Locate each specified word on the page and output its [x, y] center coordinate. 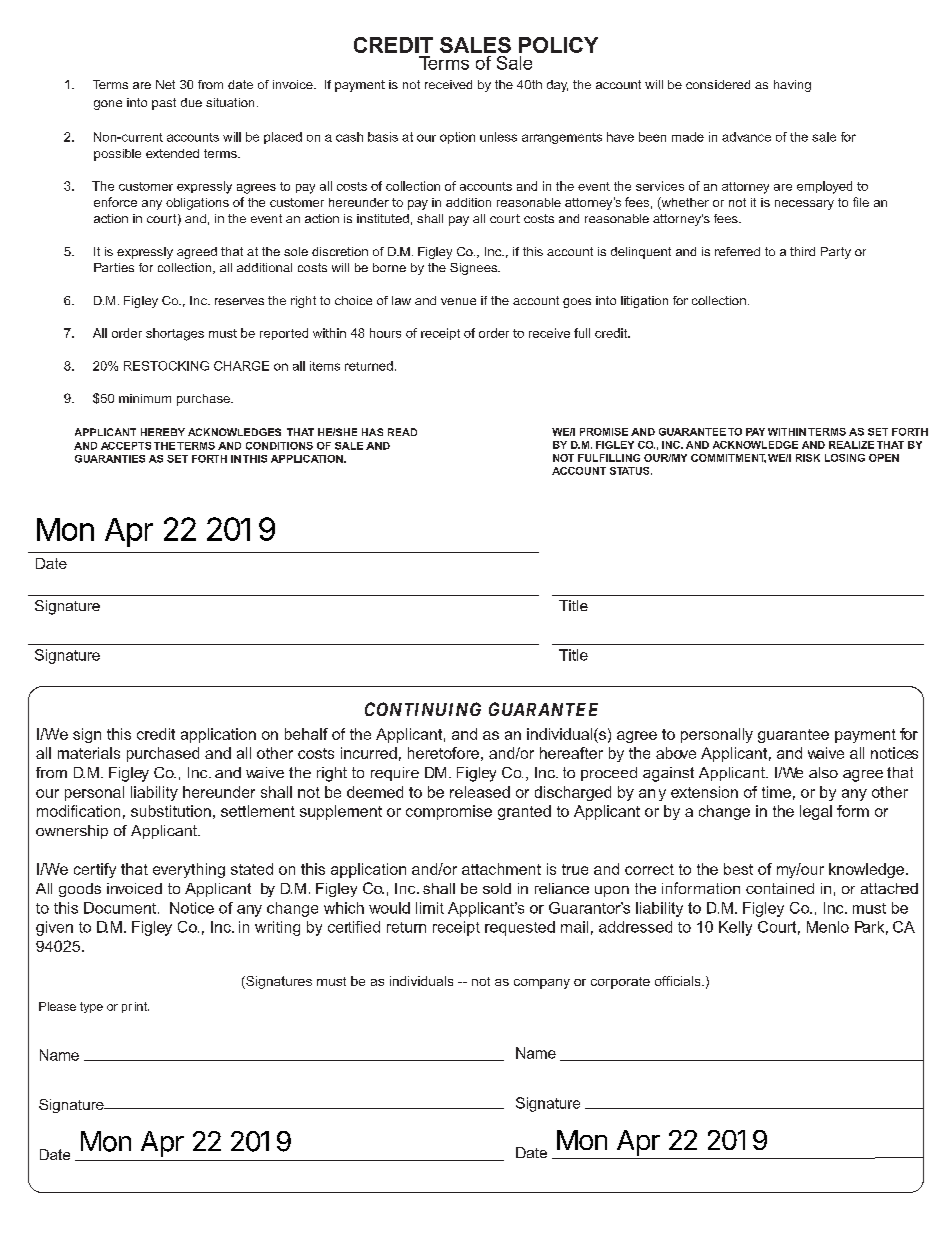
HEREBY [163, 432]
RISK [808, 458]
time [776, 792]
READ [402, 432]
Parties [114, 267]
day [557, 86]
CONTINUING [423, 709]
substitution [171, 811]
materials [89, 753]
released [480, 792]
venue [458, 301]
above [676, 753]
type [91, 1007]
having [792, 86]
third [802, 251]
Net [165, 84]
